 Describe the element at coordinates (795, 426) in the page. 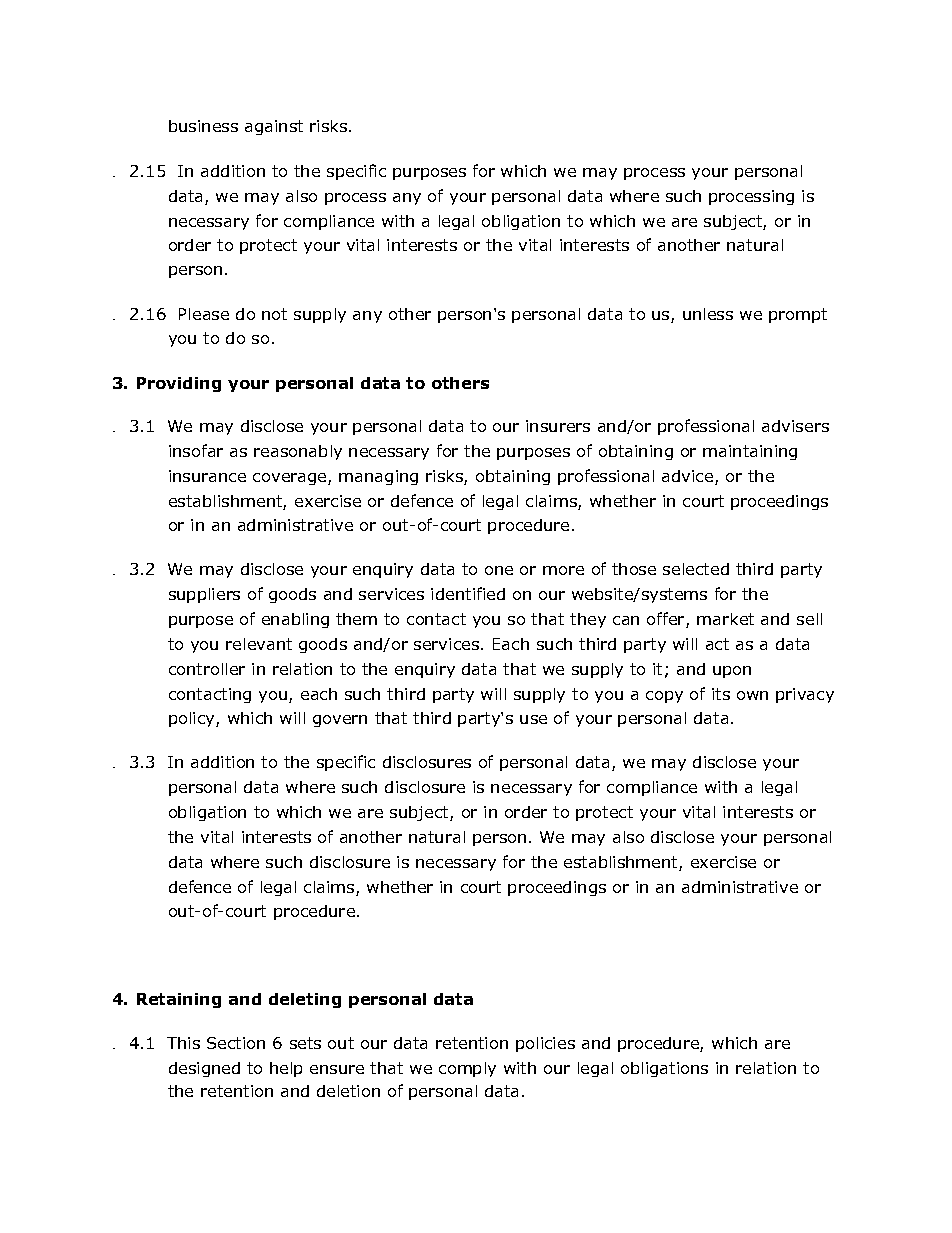

I see `advisers` at that location.
